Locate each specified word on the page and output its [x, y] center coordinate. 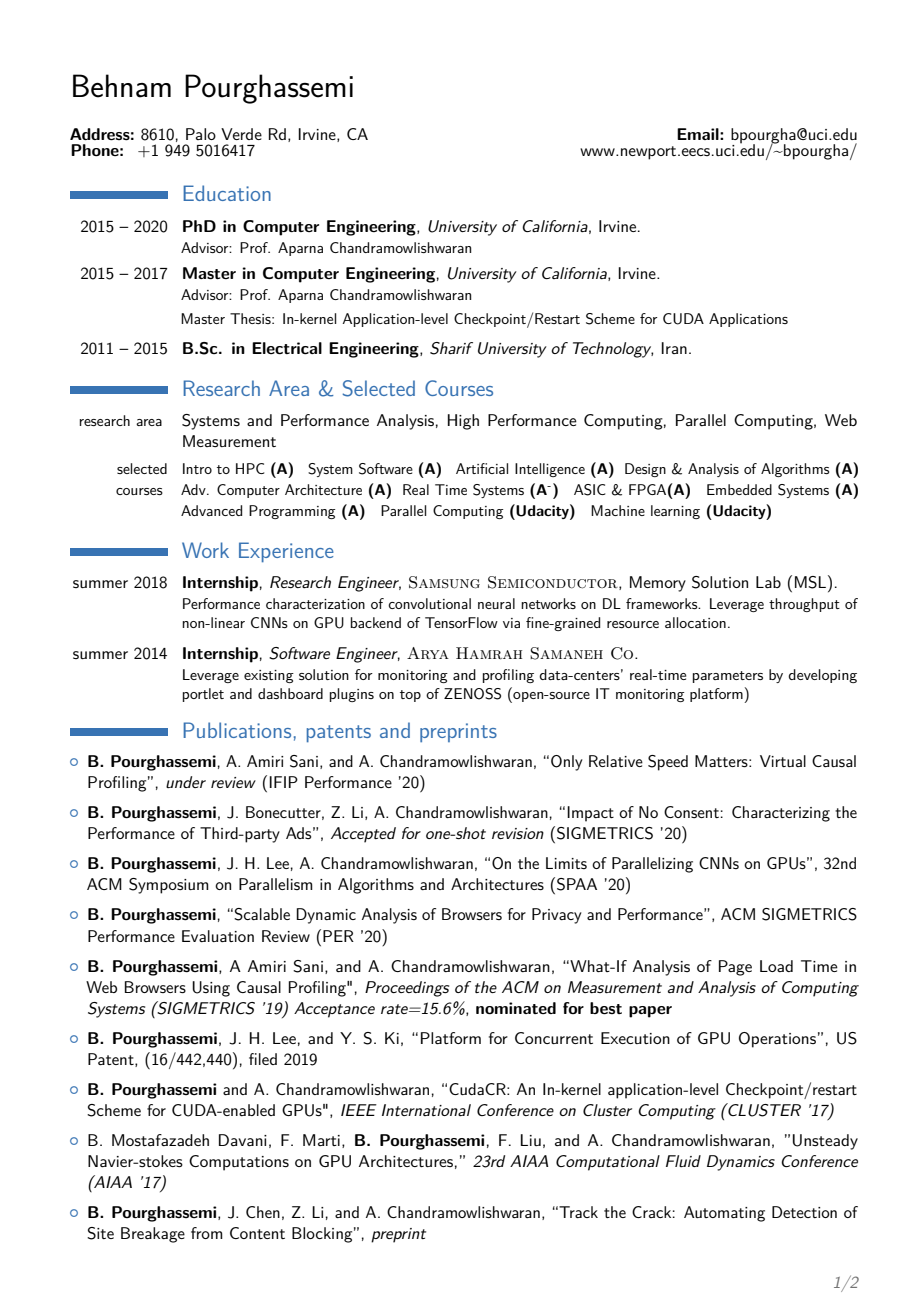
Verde [241, 134]
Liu [531, 1140]
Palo [201, 134]
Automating [724, 1214]
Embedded [739, 489]
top [410, 696]
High [463, 422]
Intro [197, 468]
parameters [728, 677]
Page [735, 968]
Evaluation [218, 936]
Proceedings [407, 989]
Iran [674, 348]
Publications [237, 730]
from [207, 1233]
